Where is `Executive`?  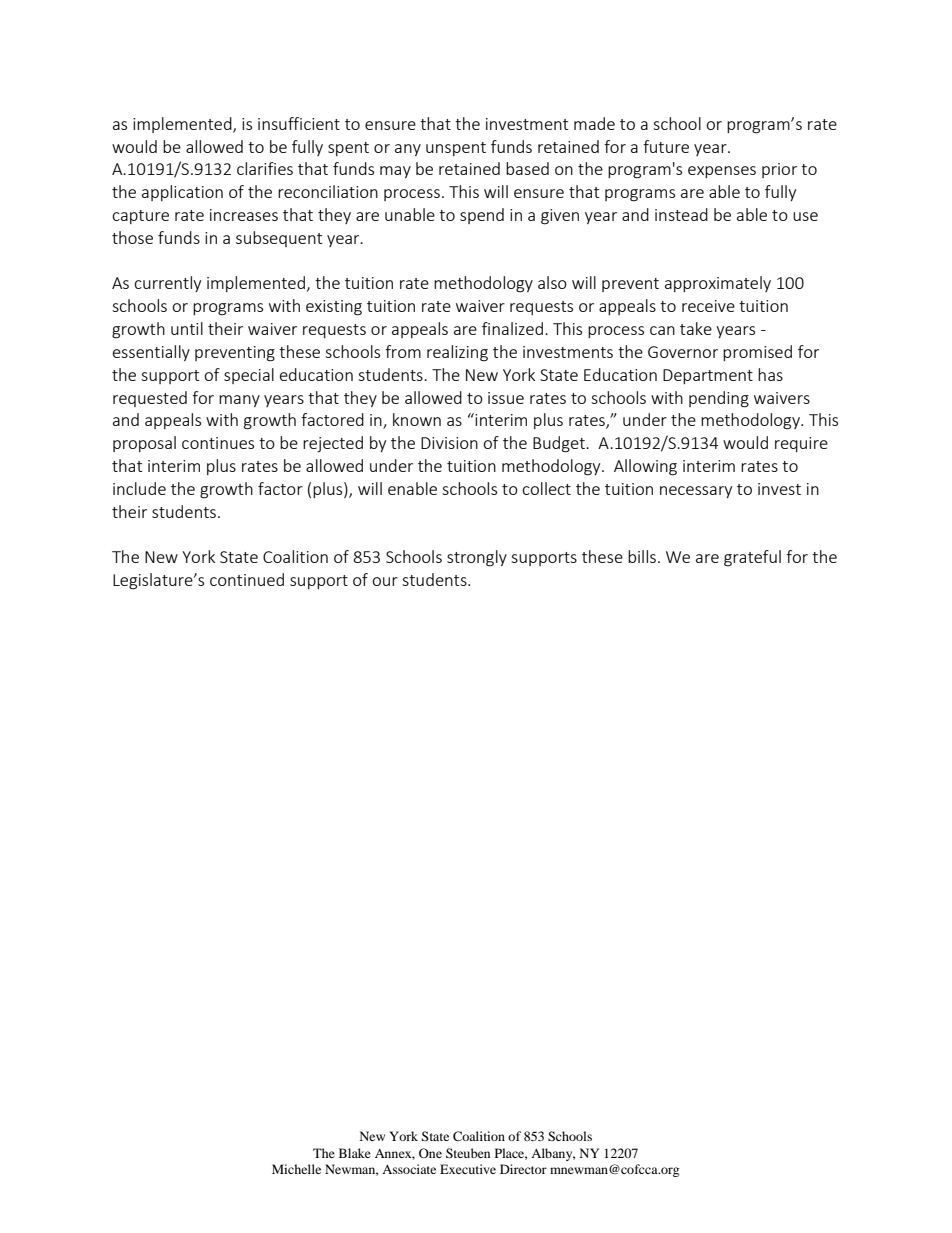 Executive is located at coordinates (468, 1169).
